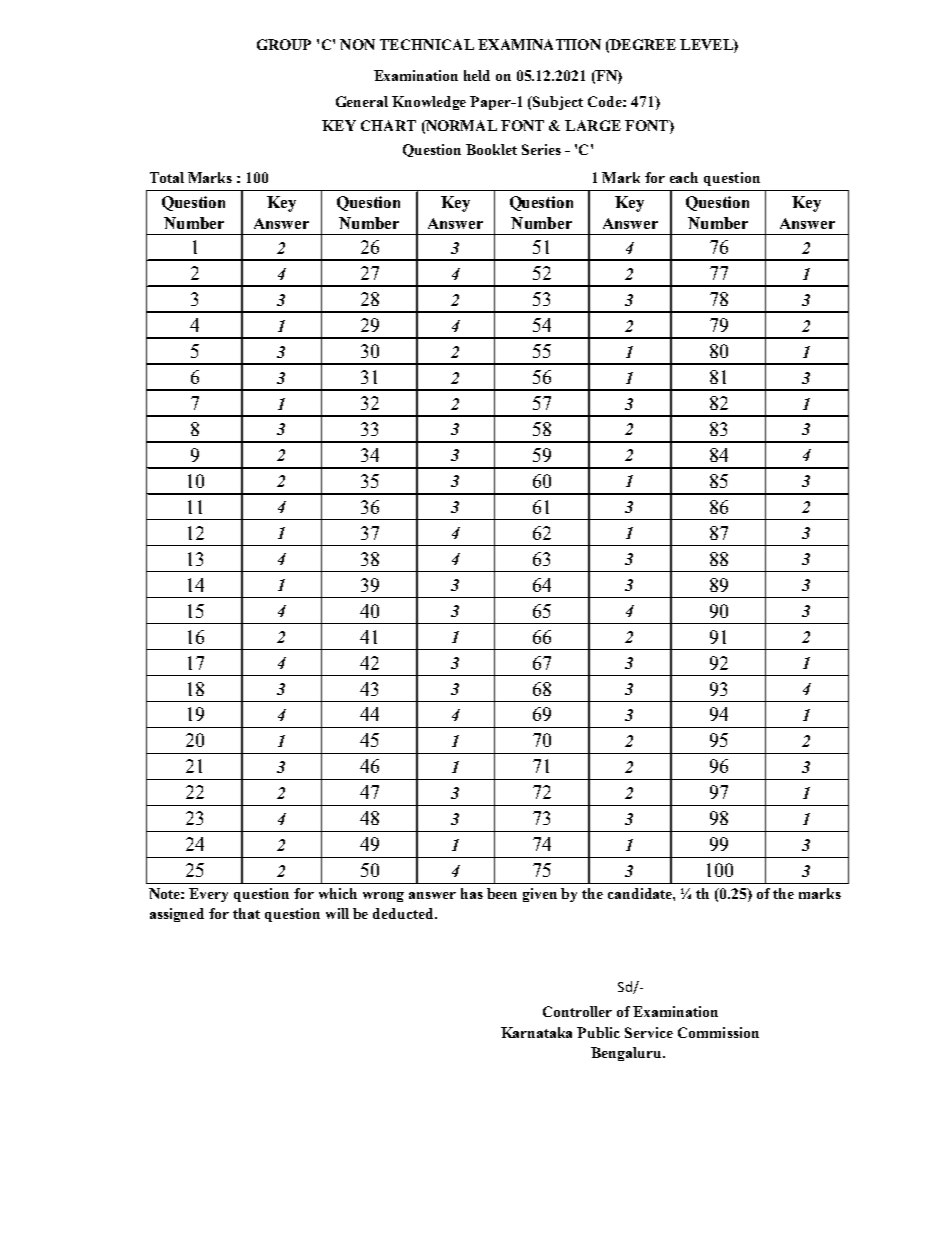 The height and width of the screenshot is (1233, 952). I want to click on Knowledge, so click(429, 103).
